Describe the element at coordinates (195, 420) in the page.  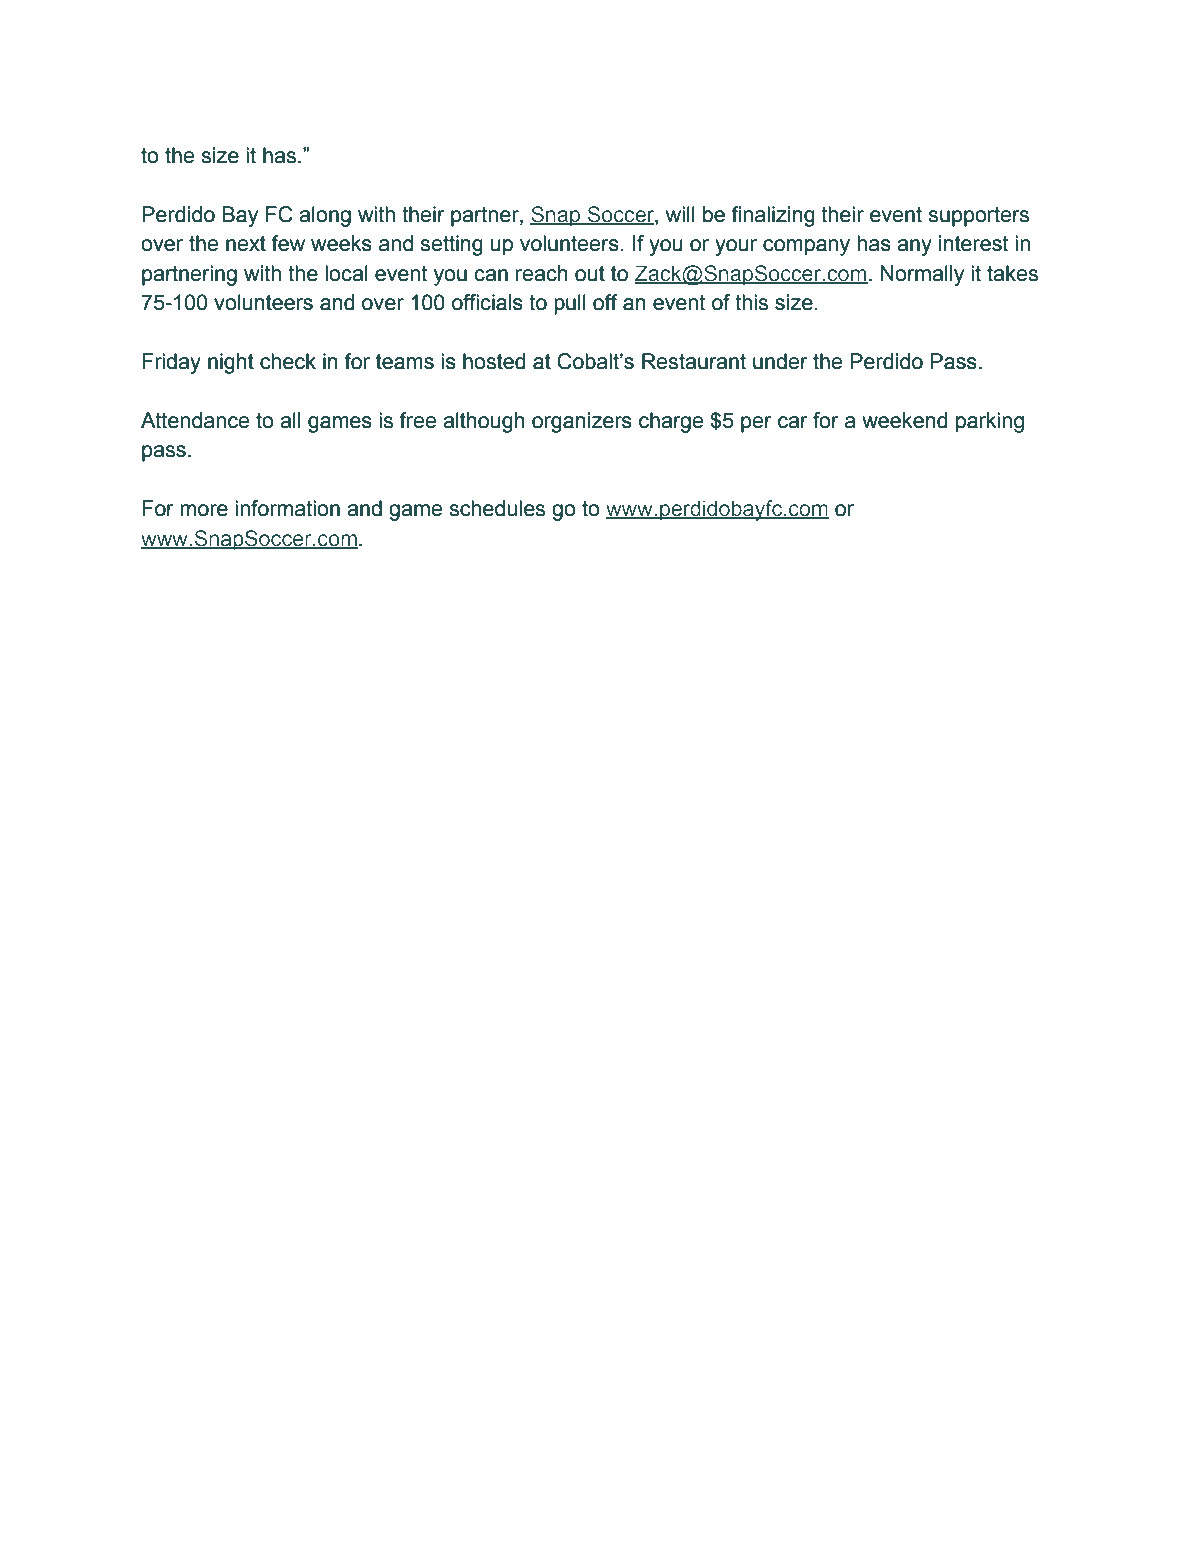
I see `Attendance` at that location.
